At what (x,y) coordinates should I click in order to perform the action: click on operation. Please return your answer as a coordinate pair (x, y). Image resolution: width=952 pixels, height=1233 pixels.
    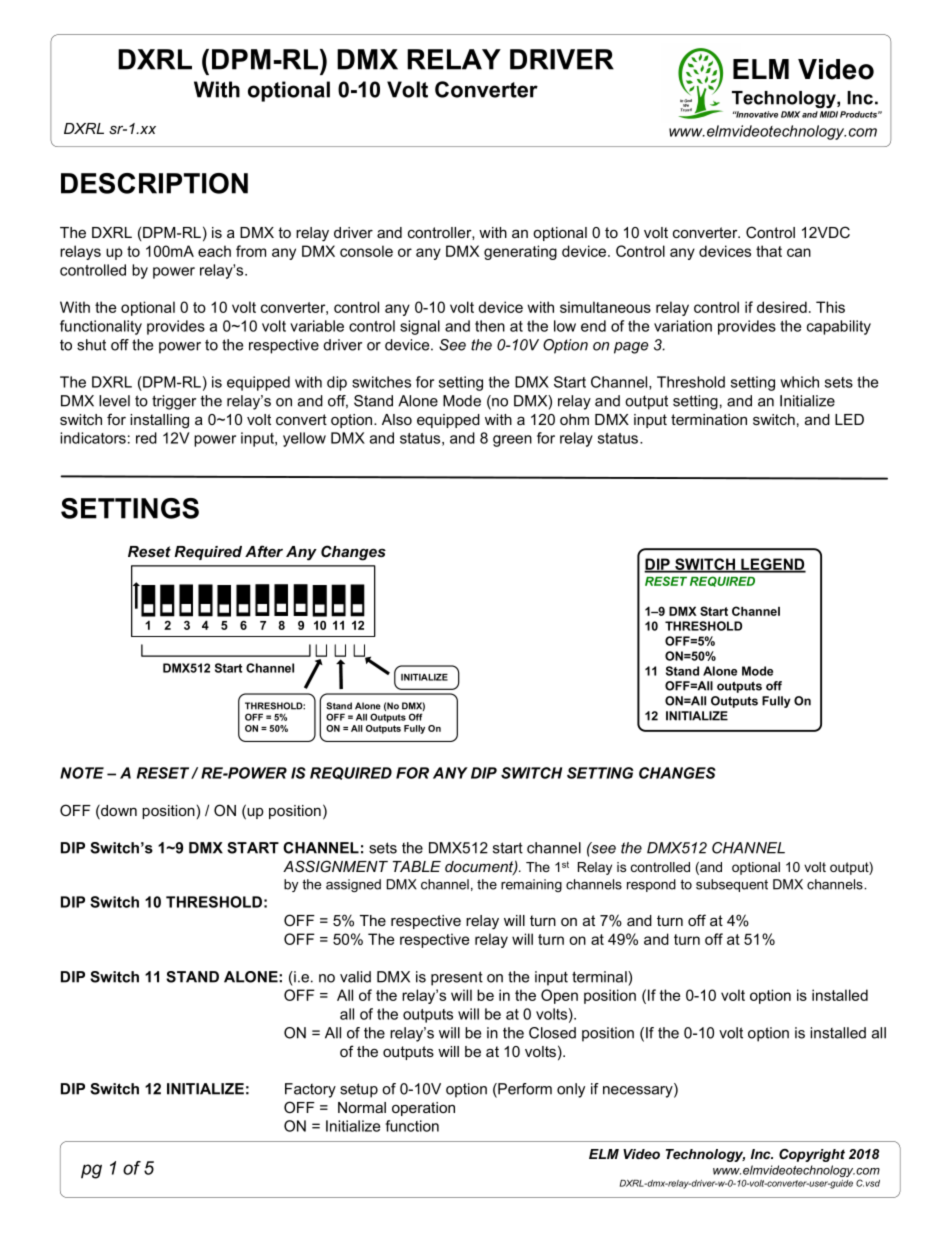
    Looking at the image, I should click on (423, 1109).
